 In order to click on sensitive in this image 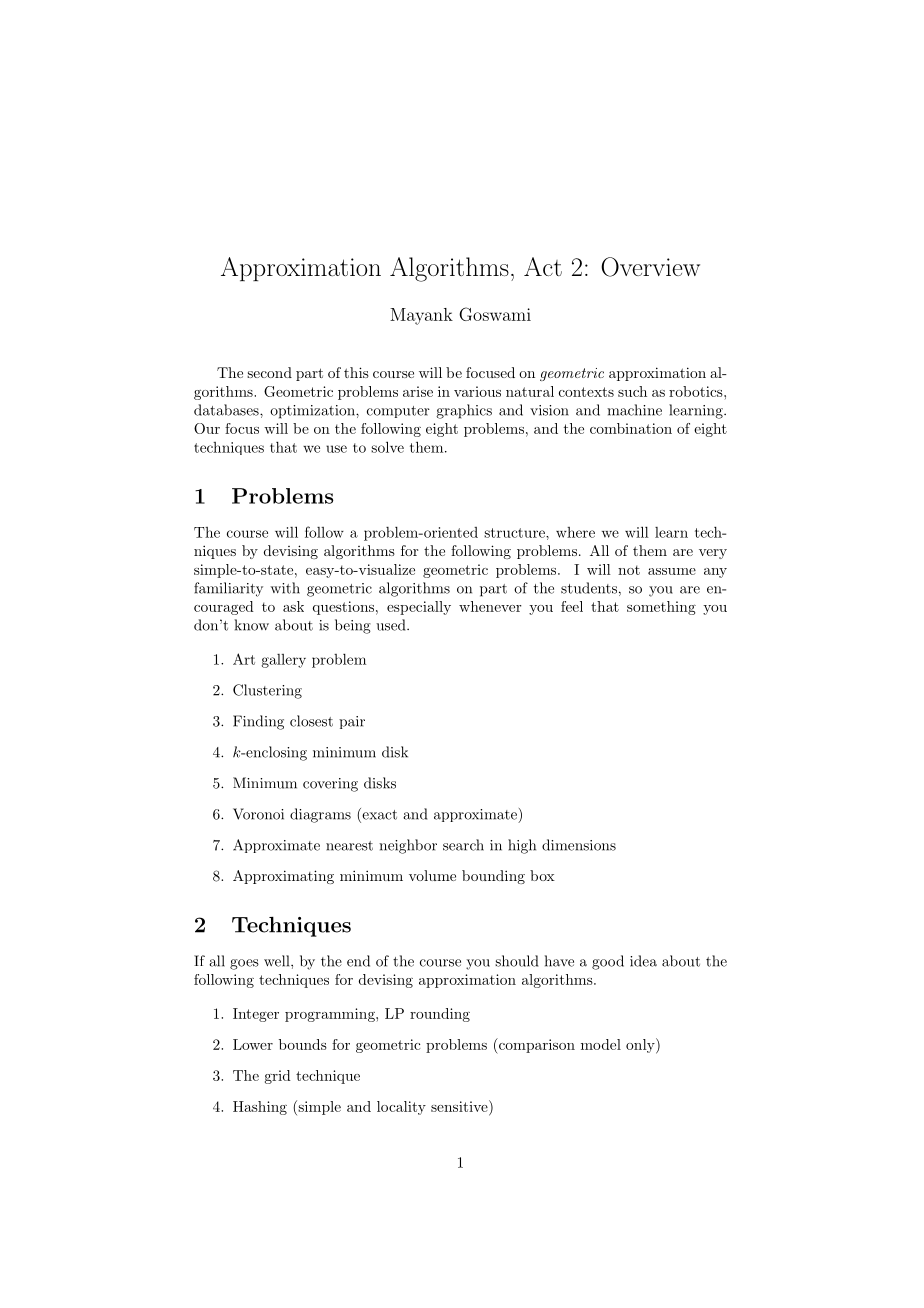, I will do `click(460, 1106)`.
